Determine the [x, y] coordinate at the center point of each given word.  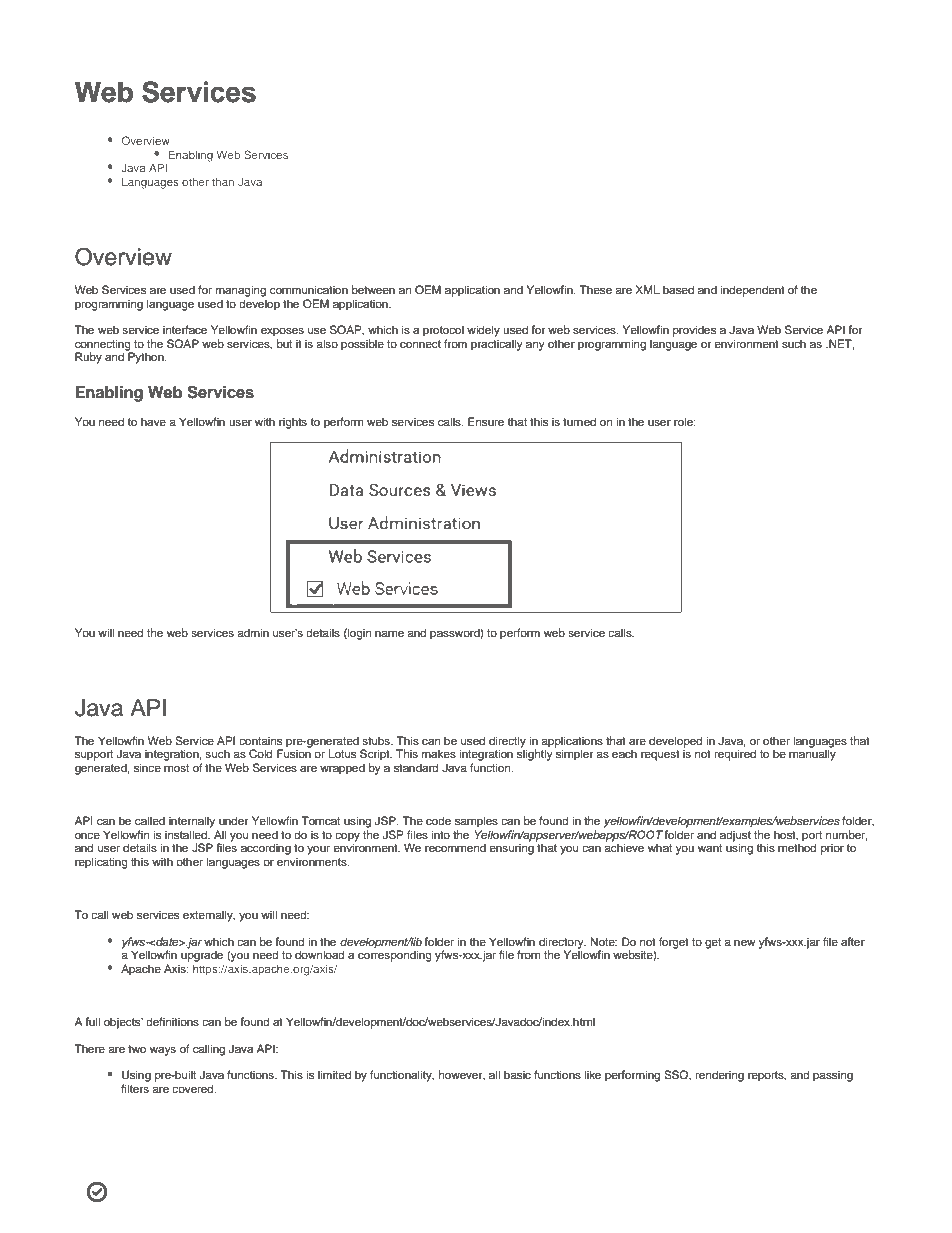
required [735, 755]
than [223, 181]
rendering [719, 1076]
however [462, 1075]
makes [439, 753]
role [684, 421]
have [153, 421]
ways [163, 1051]
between [373, 289]
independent [753, 291]
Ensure [486, 421]
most [176, 768]
